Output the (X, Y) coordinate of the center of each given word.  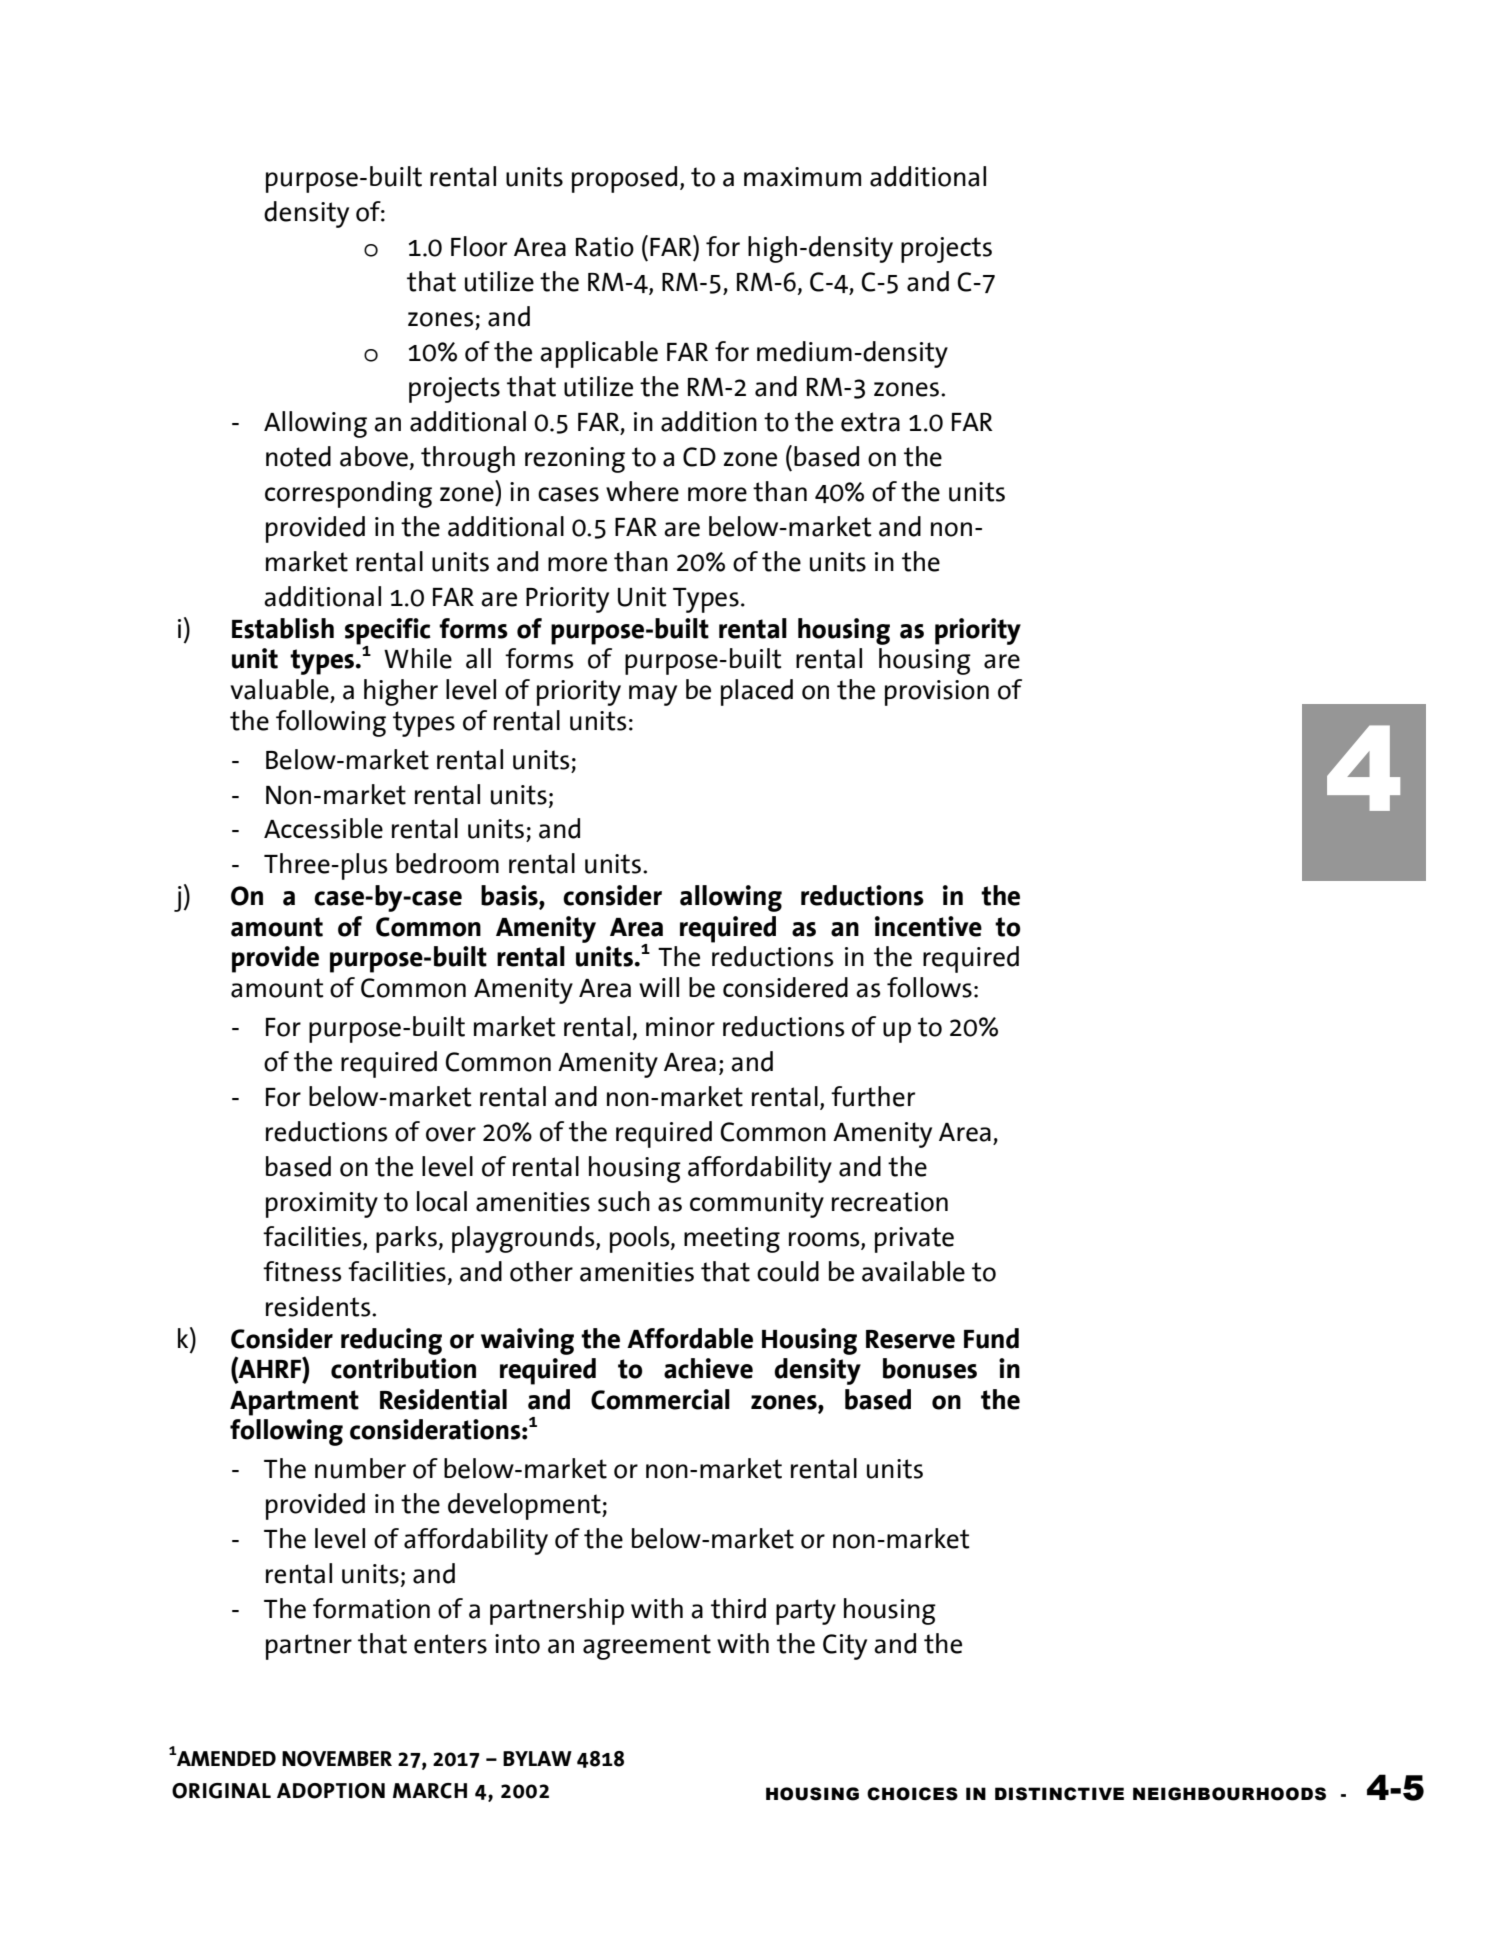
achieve (708, 1368)
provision (937, 693)
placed (757, 692)
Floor (479, 246)
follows (929, 987)
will (659, 987)
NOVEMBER (337, 1759)
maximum (802, 177)
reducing (391, 1341)
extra (870, 422)
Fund (991, 1338)
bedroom (447, 863)
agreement (647, 1647)
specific (388, 632)
